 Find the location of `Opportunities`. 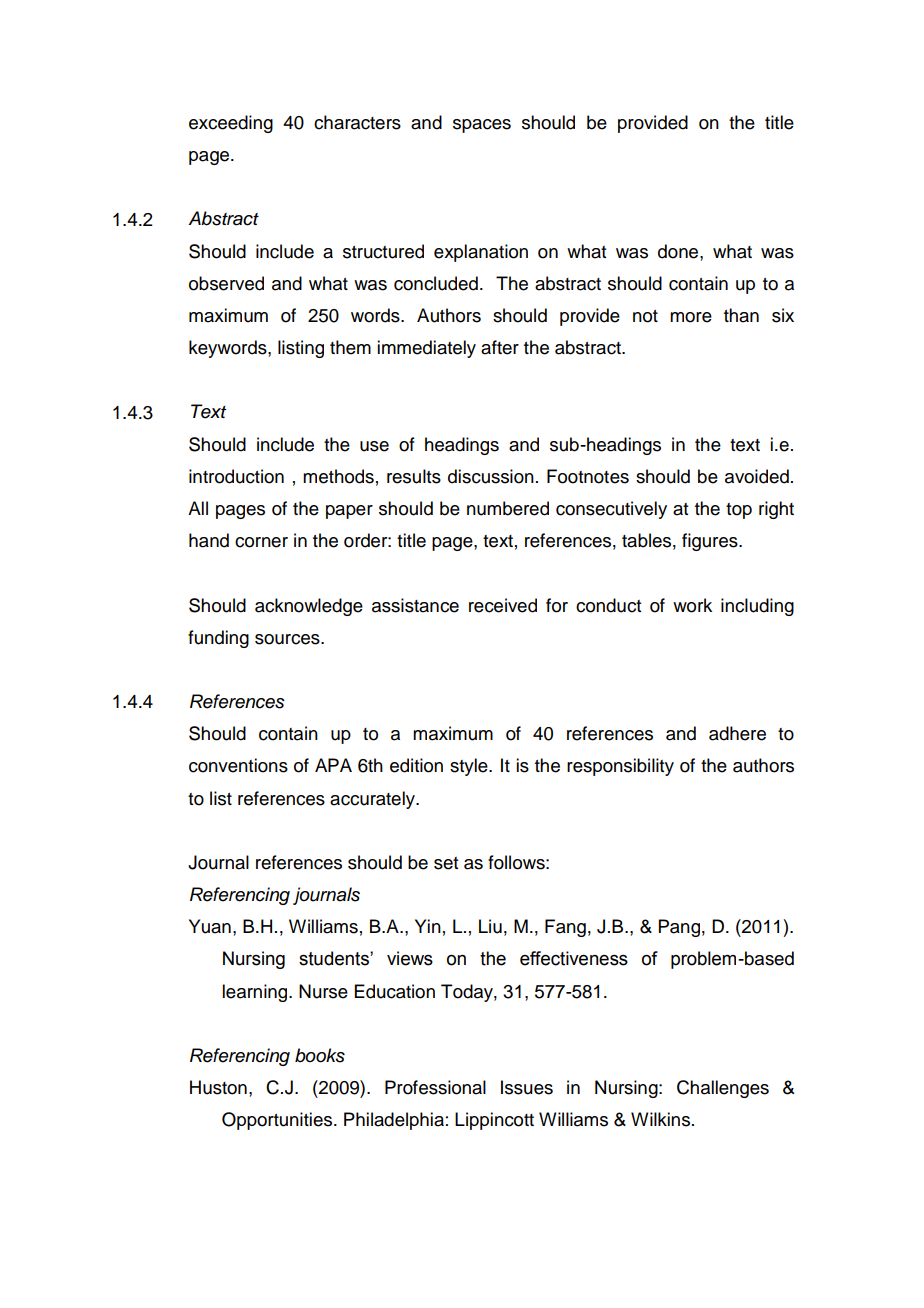

Opportunities is located at coordinates (278, 1121).
